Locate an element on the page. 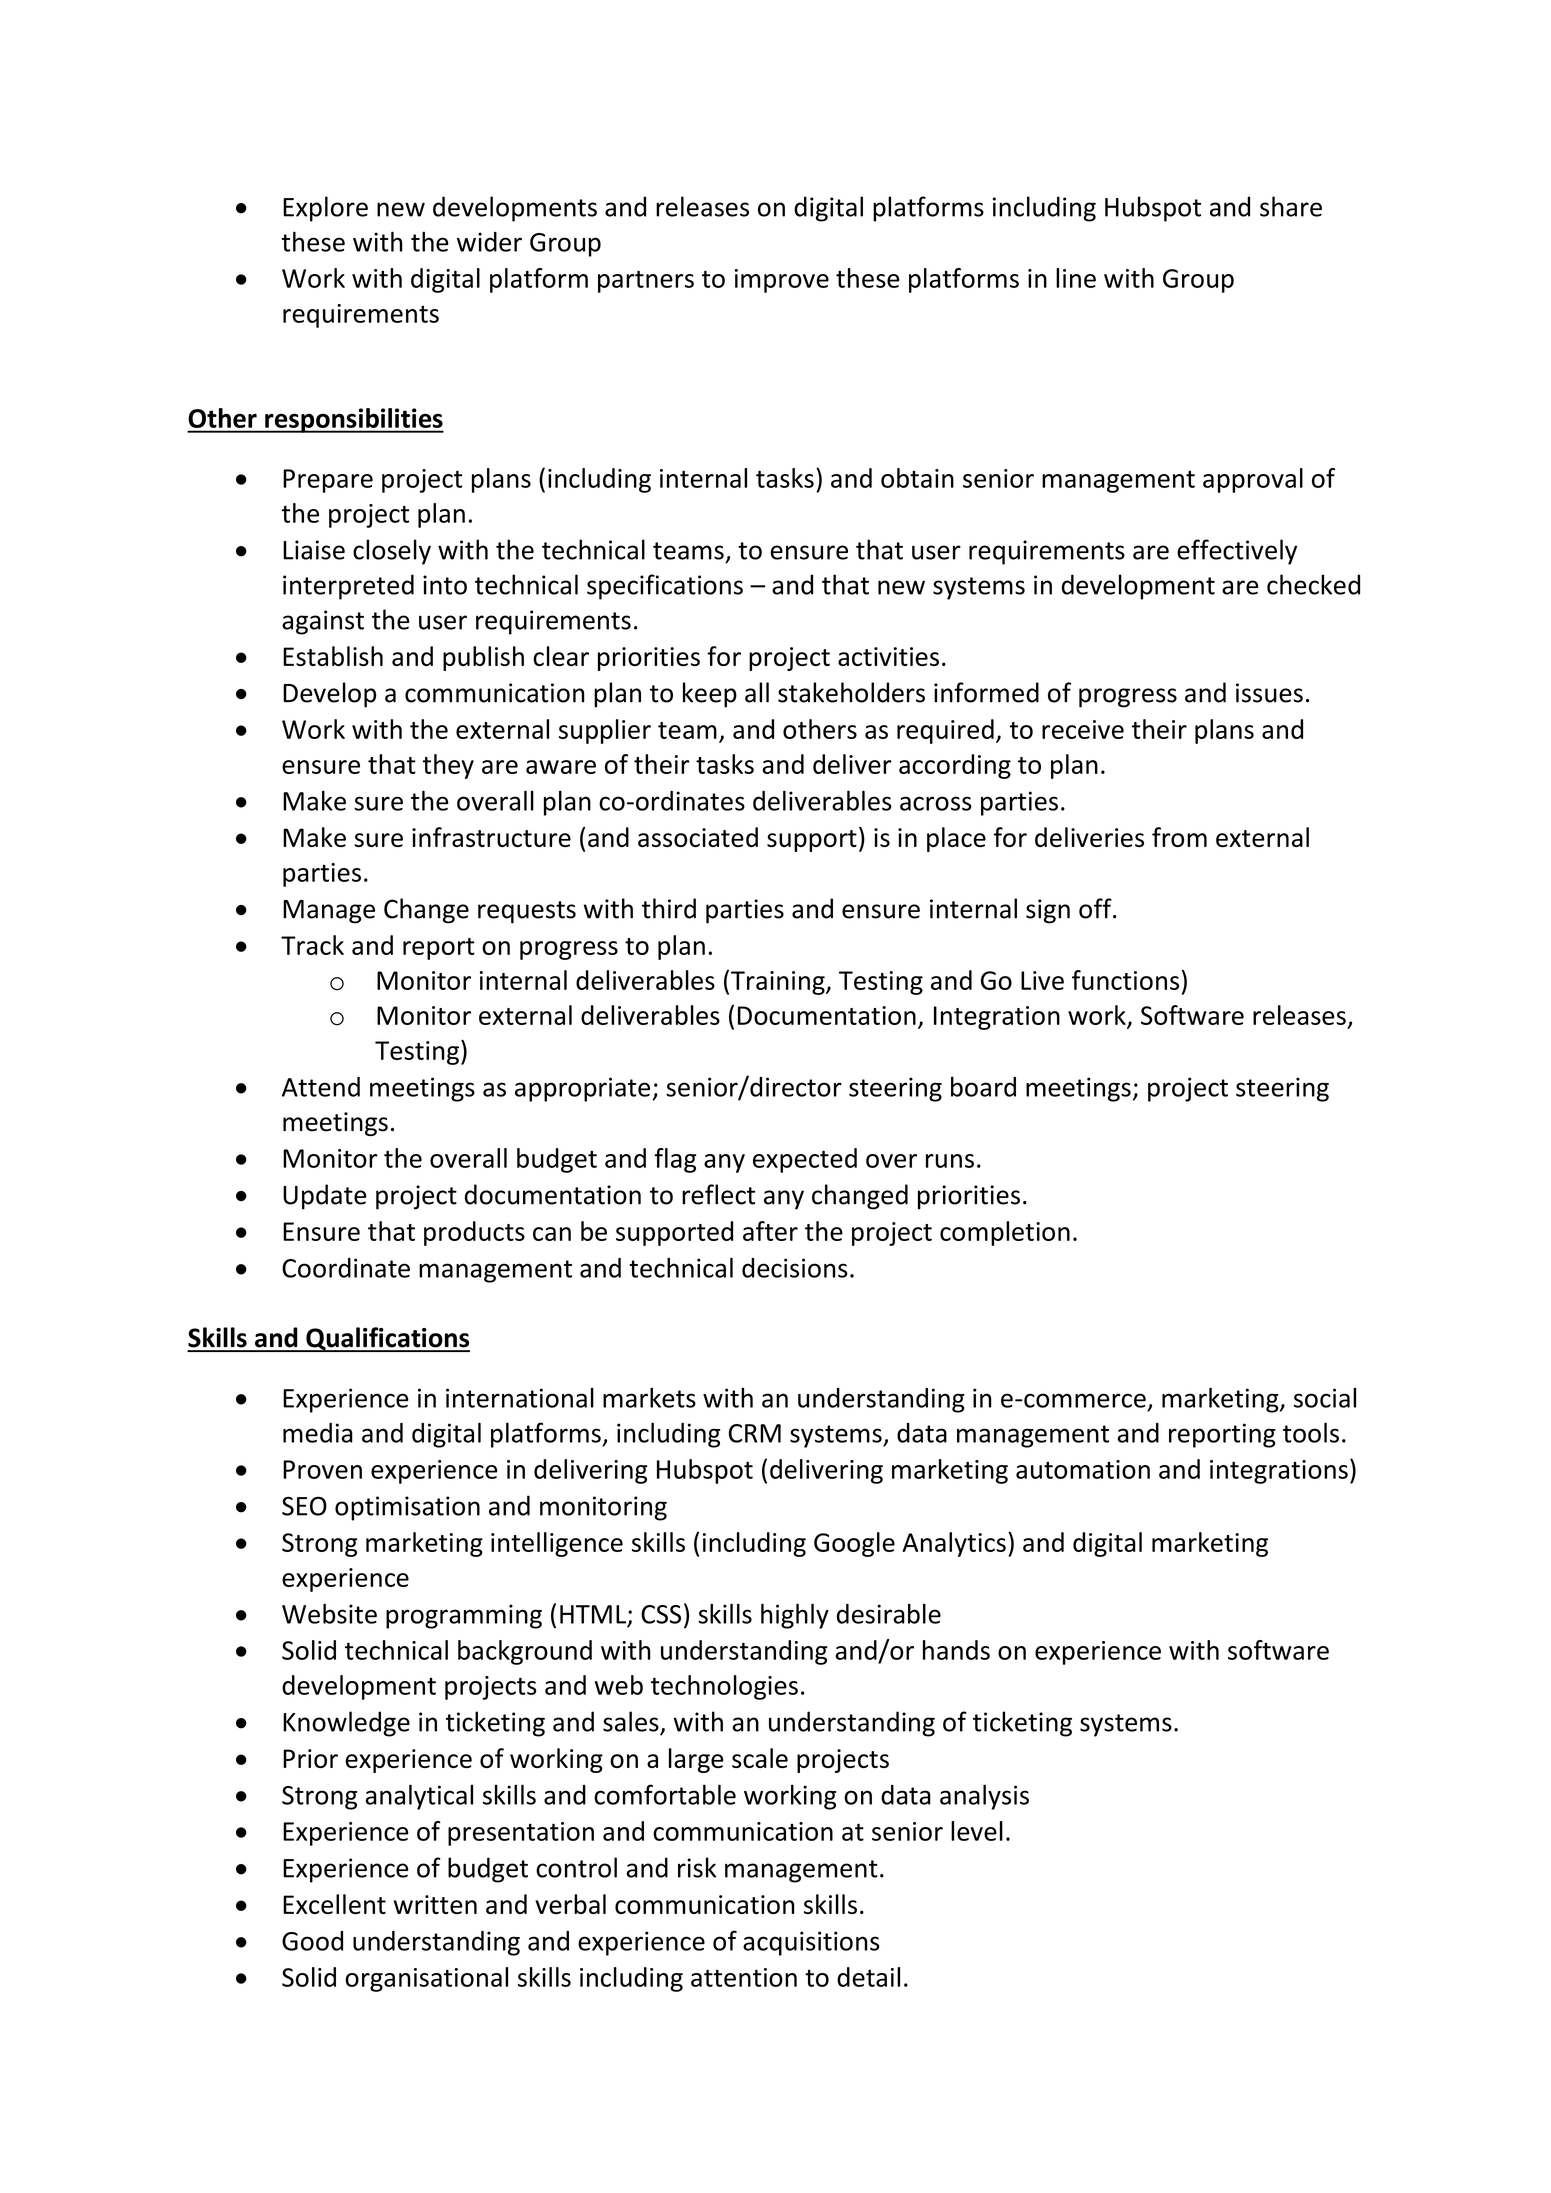  share is located at coordinates (1291, 206).
